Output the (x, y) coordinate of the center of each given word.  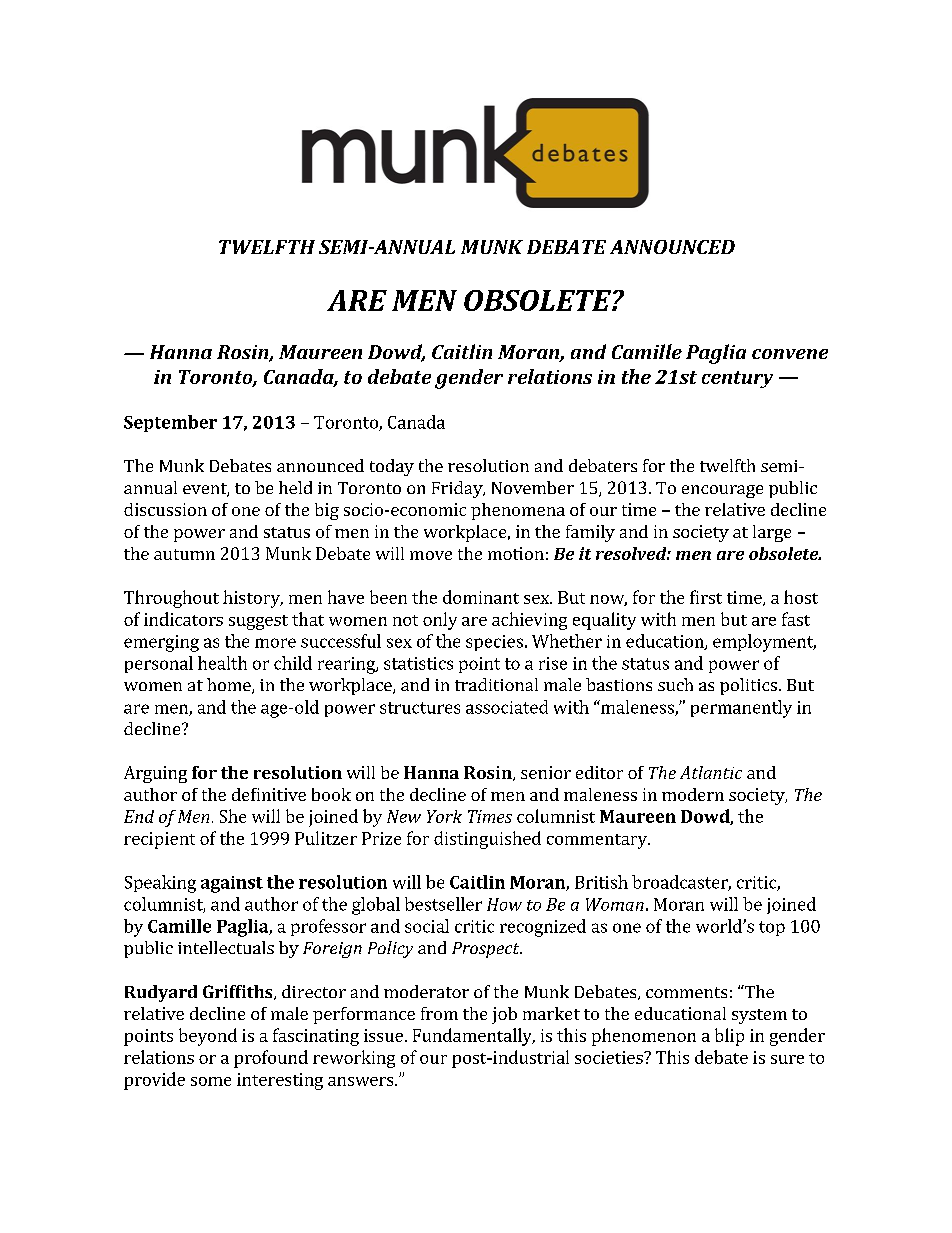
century (737, 379)
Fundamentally (473, 1037)
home (230, 686)
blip (729, 1037)
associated (507, 707)
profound (271, 1059)
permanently (741, 709)
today (392, 467)
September (170, 423)
